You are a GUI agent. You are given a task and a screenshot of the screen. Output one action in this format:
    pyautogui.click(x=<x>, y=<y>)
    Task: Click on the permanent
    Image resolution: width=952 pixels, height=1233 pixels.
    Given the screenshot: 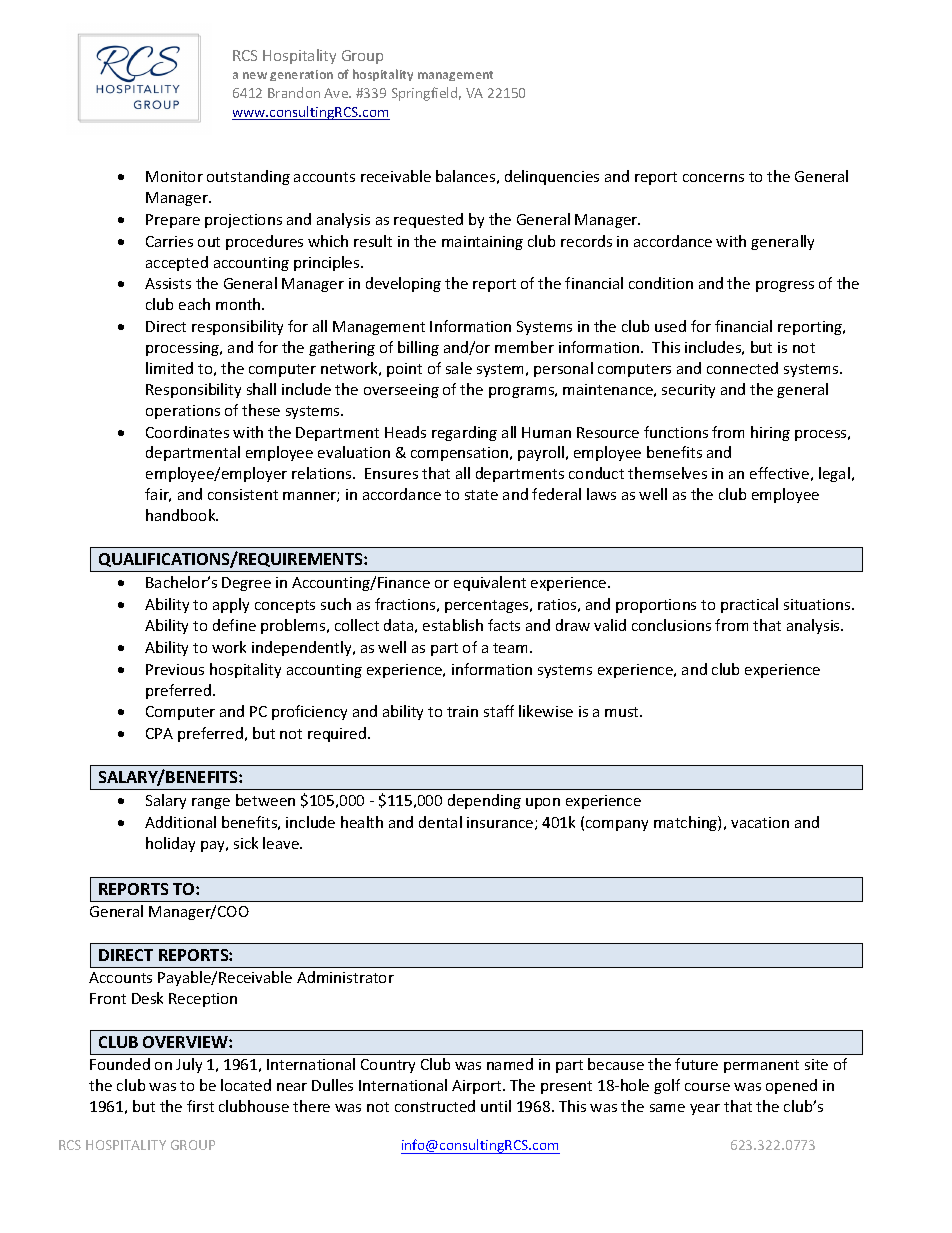 What is the action you would take?
    pyautogui.click(x=761, y=1066)
